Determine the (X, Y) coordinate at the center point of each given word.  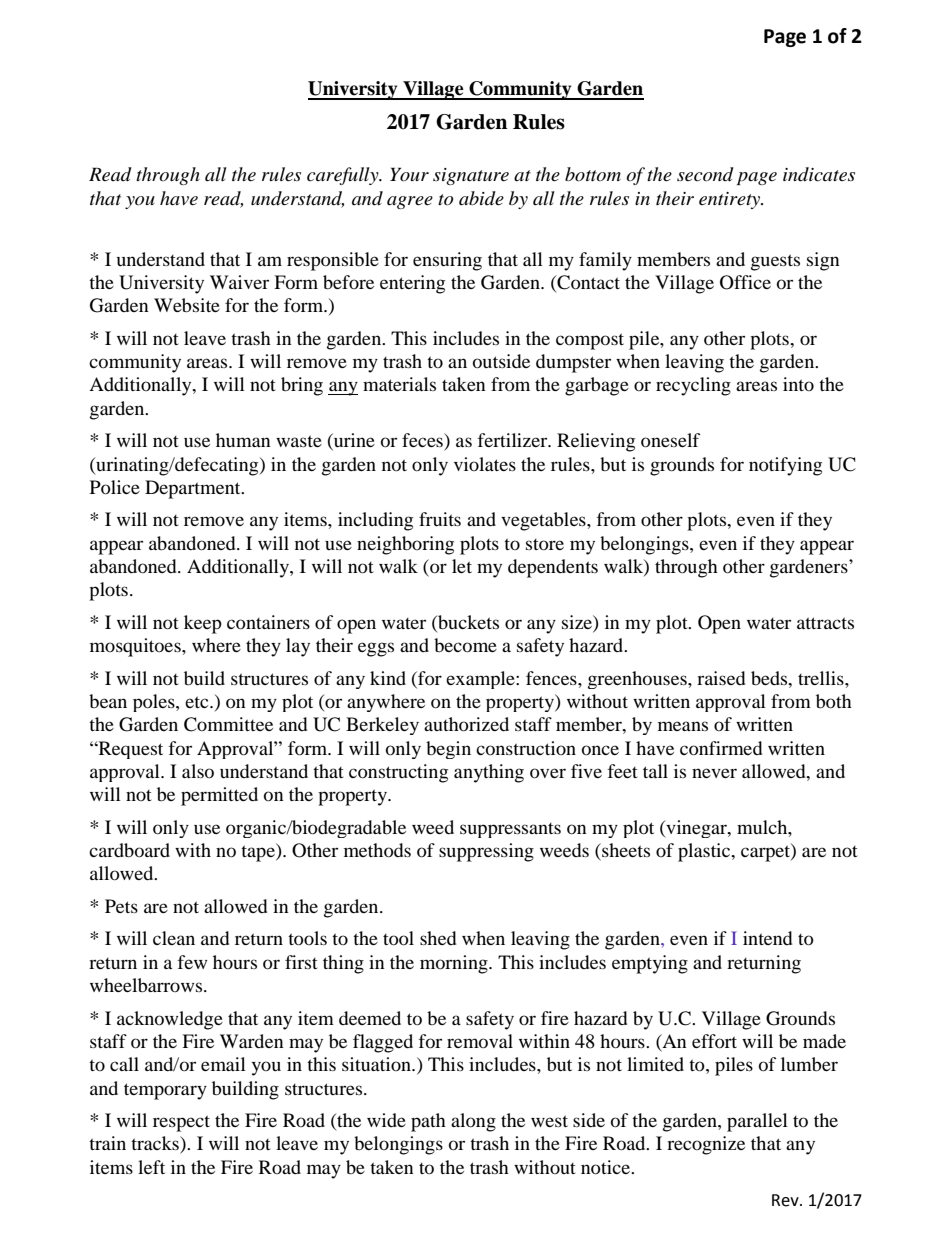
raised (721, 678)
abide (481, 198)
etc (198, 702)
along (473, 1122)
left (151, 1167)
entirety (731, 200)
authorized (466, 724)
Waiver (239, 282)
